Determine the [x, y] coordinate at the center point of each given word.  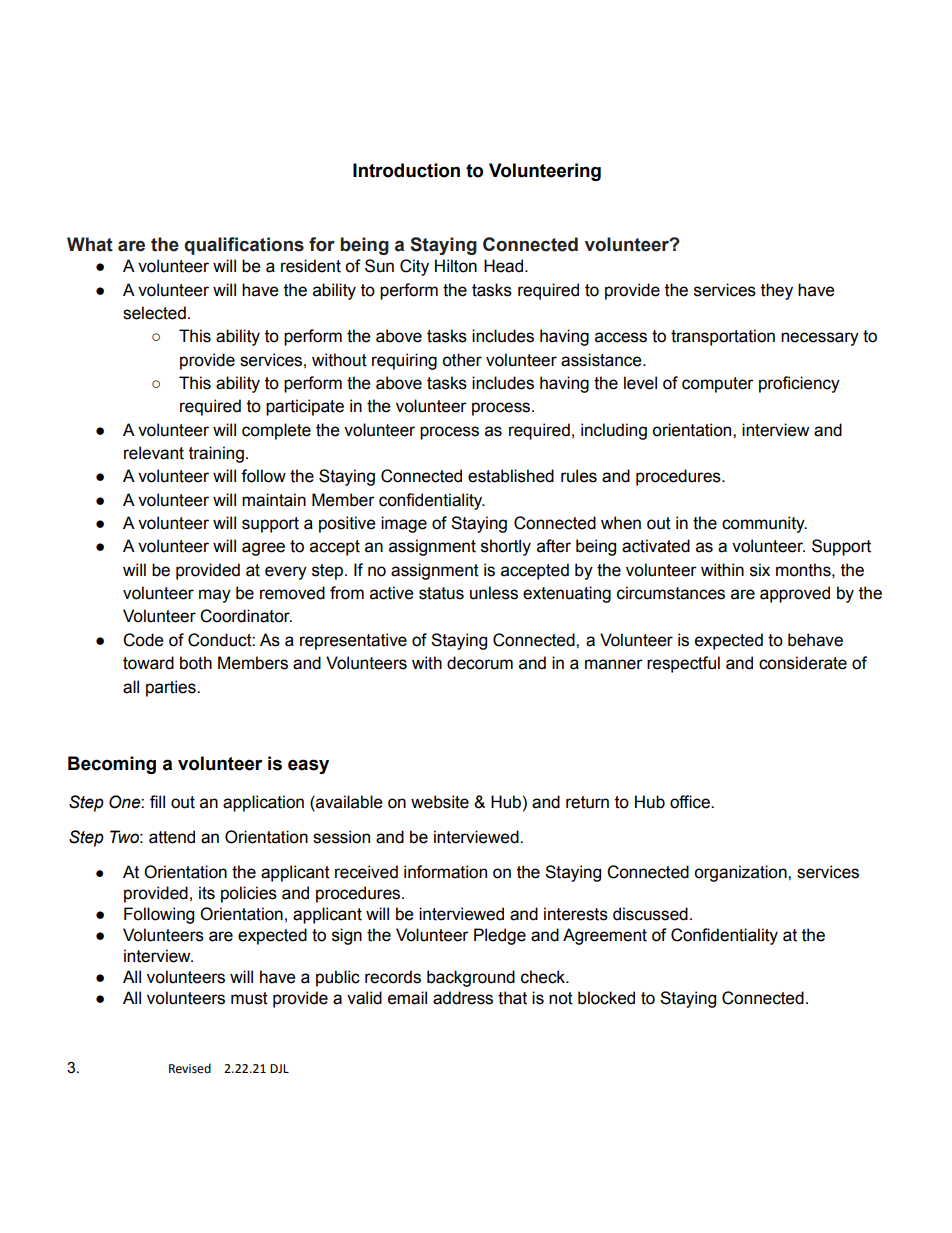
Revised [190, 1068]
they [777, 291]
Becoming [112, 765]
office [691, 802]
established [511, 476]
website [440, 802]
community [764, 524]
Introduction [406, 170]
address [463, 998]
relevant [154, 453]
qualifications [244, 246]
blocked [606, 998]
